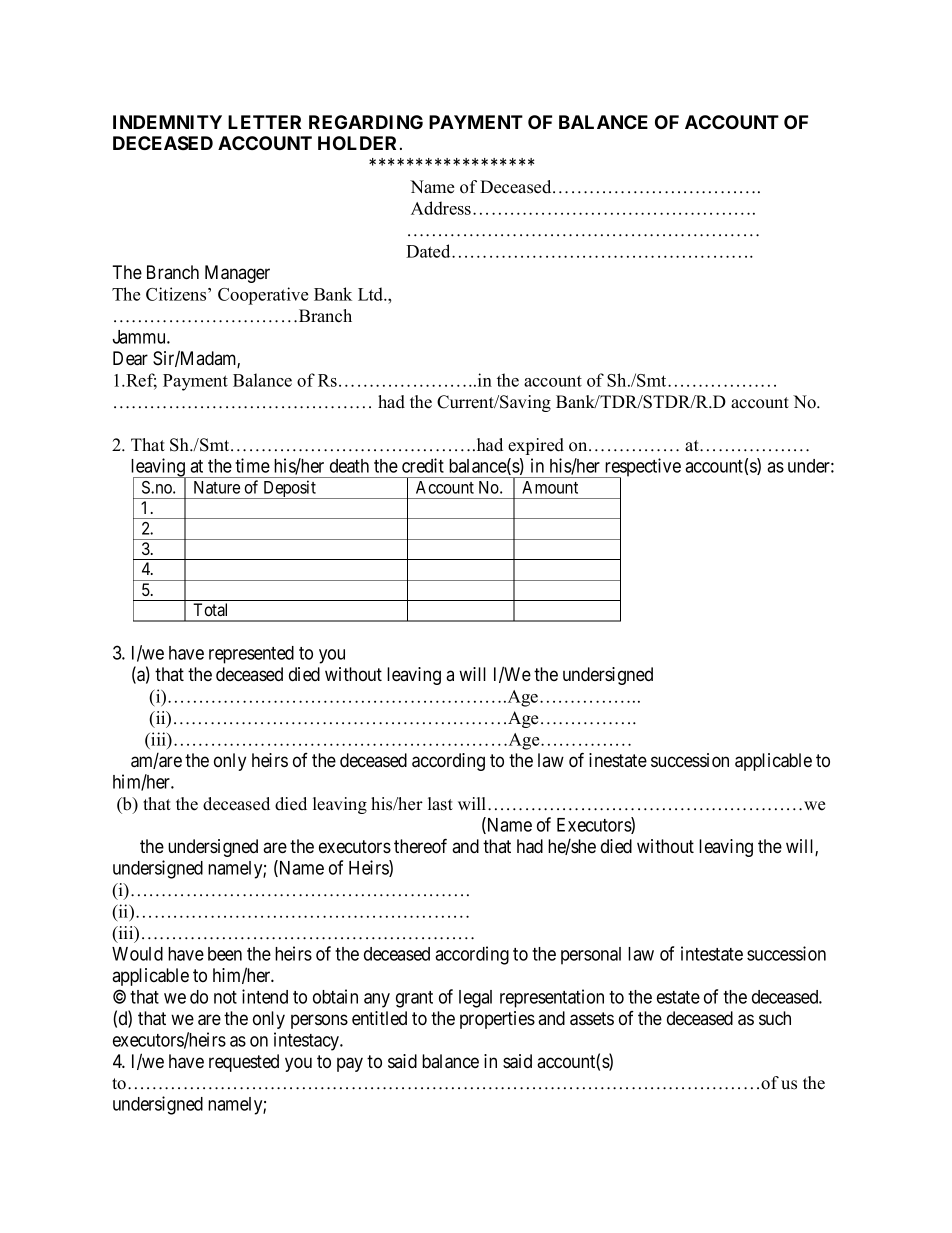 Image resolution: width=952 pixels, height=1233 pixels. Describe the element at coordinates (442, 208) in the document. I see `Address` at that location.
